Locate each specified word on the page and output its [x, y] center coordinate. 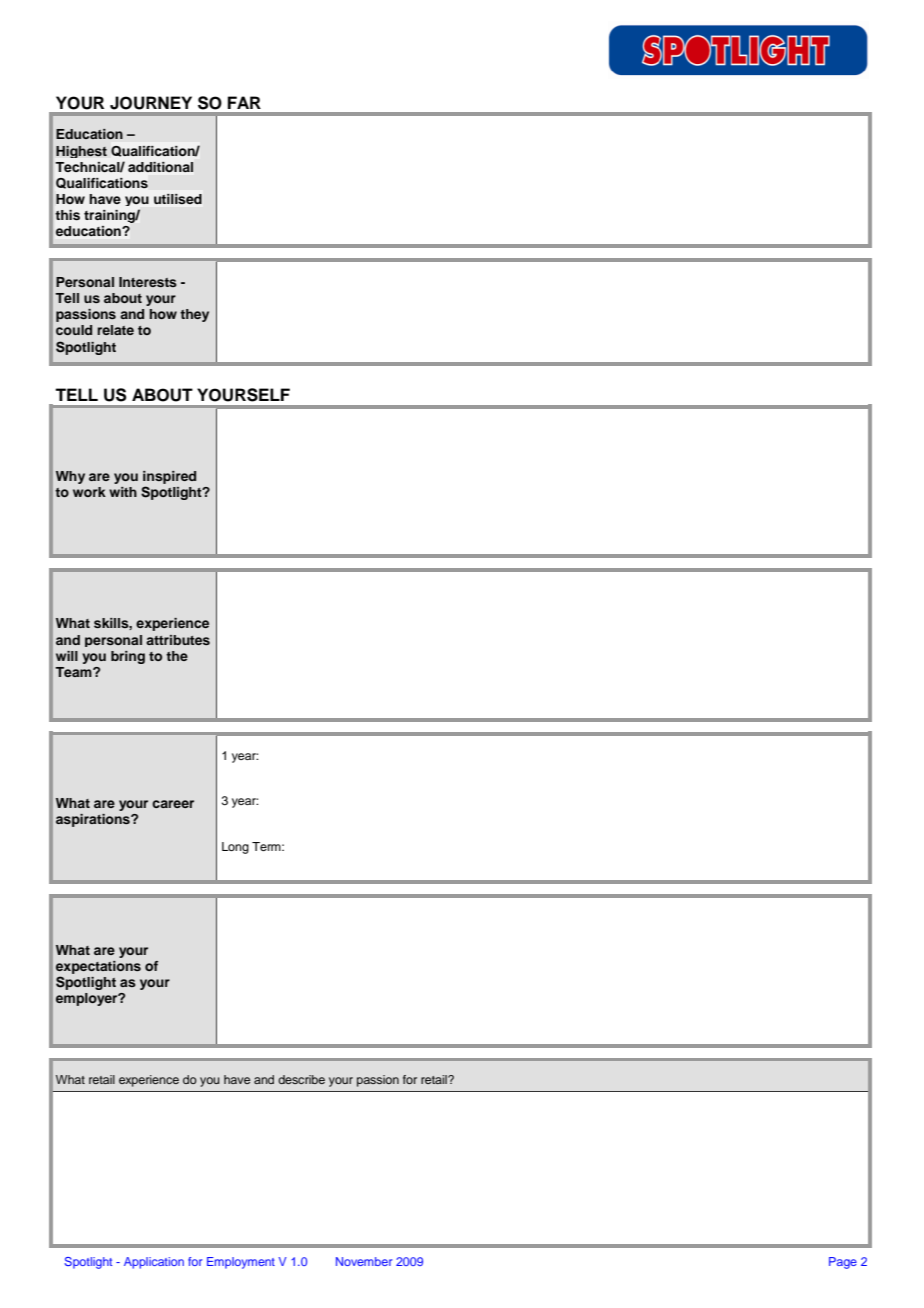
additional [160, 167]
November [364, 1261]
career [173, 804]
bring [128, 657]
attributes [178, 640]
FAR [244, 102]
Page [843, 1263]
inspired [169, 477]
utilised [178, 199]
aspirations [94, 820]
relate [115, 330]
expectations [98, 967]
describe [301, 1079]
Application [154, 1263]
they [194, 315]
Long [235, 848]
